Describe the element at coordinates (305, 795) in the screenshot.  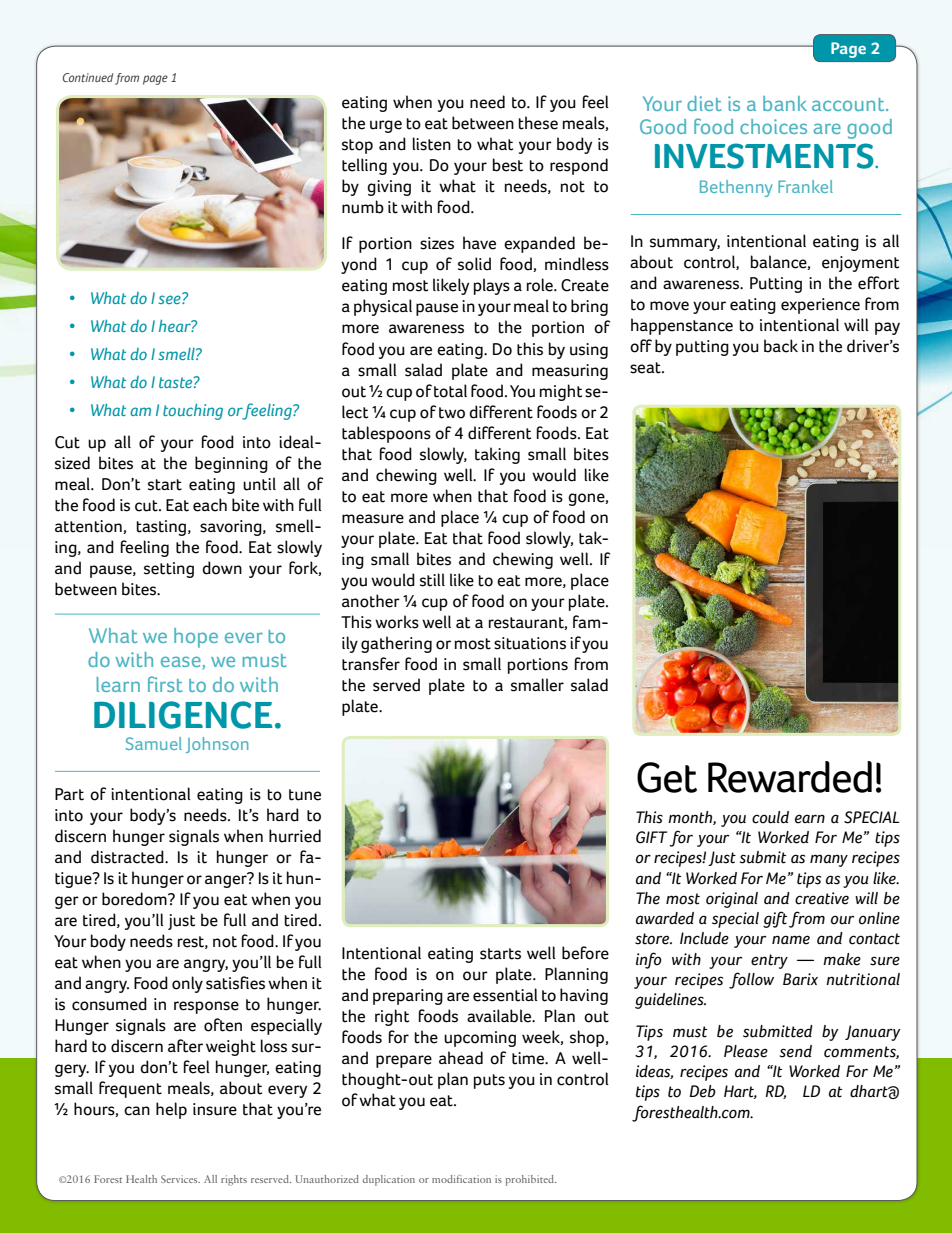
I see `tune` at that location.
